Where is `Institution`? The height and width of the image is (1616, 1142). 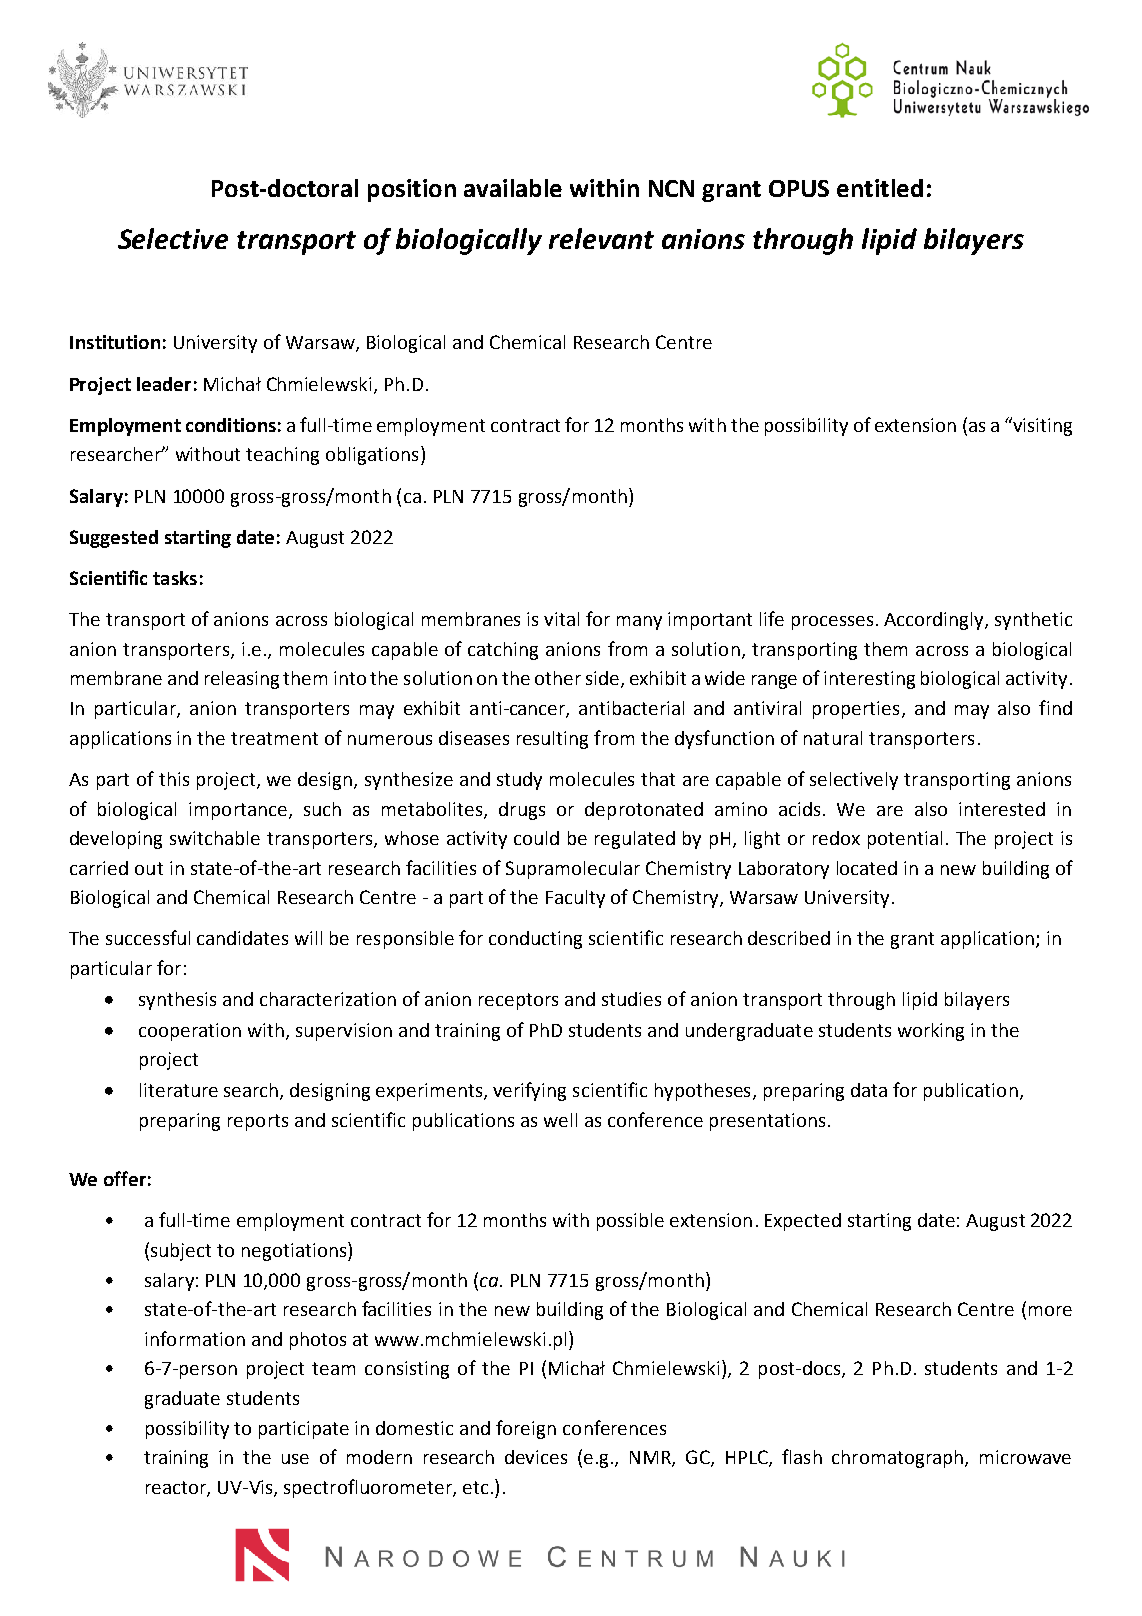
Institution is located at coordinates (115, 342).
